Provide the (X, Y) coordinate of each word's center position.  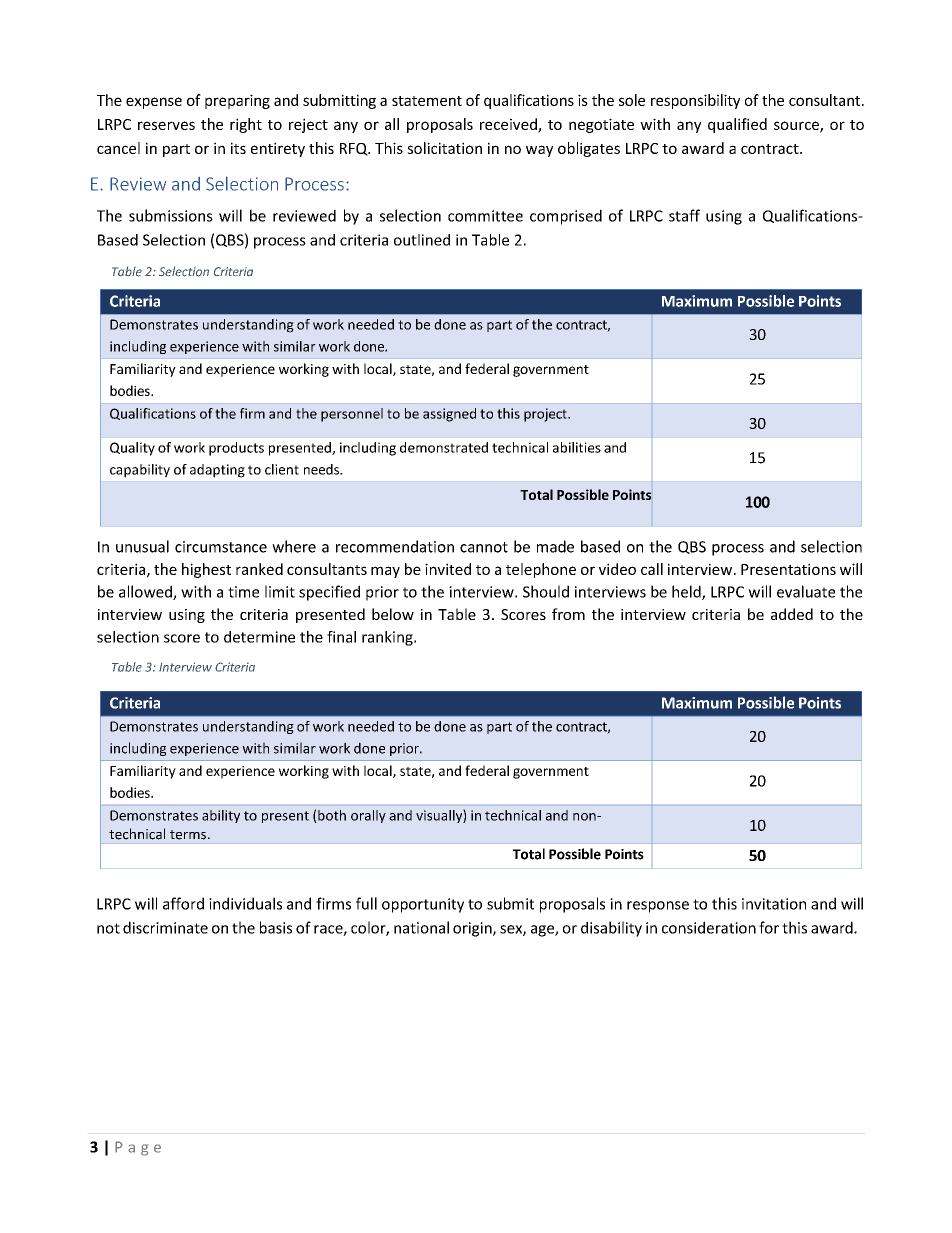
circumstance (221, 547)
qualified (737, 125)
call (652, 569)
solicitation (444, 148)
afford (183, 903)
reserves (166, 125)
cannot (484, 547)
